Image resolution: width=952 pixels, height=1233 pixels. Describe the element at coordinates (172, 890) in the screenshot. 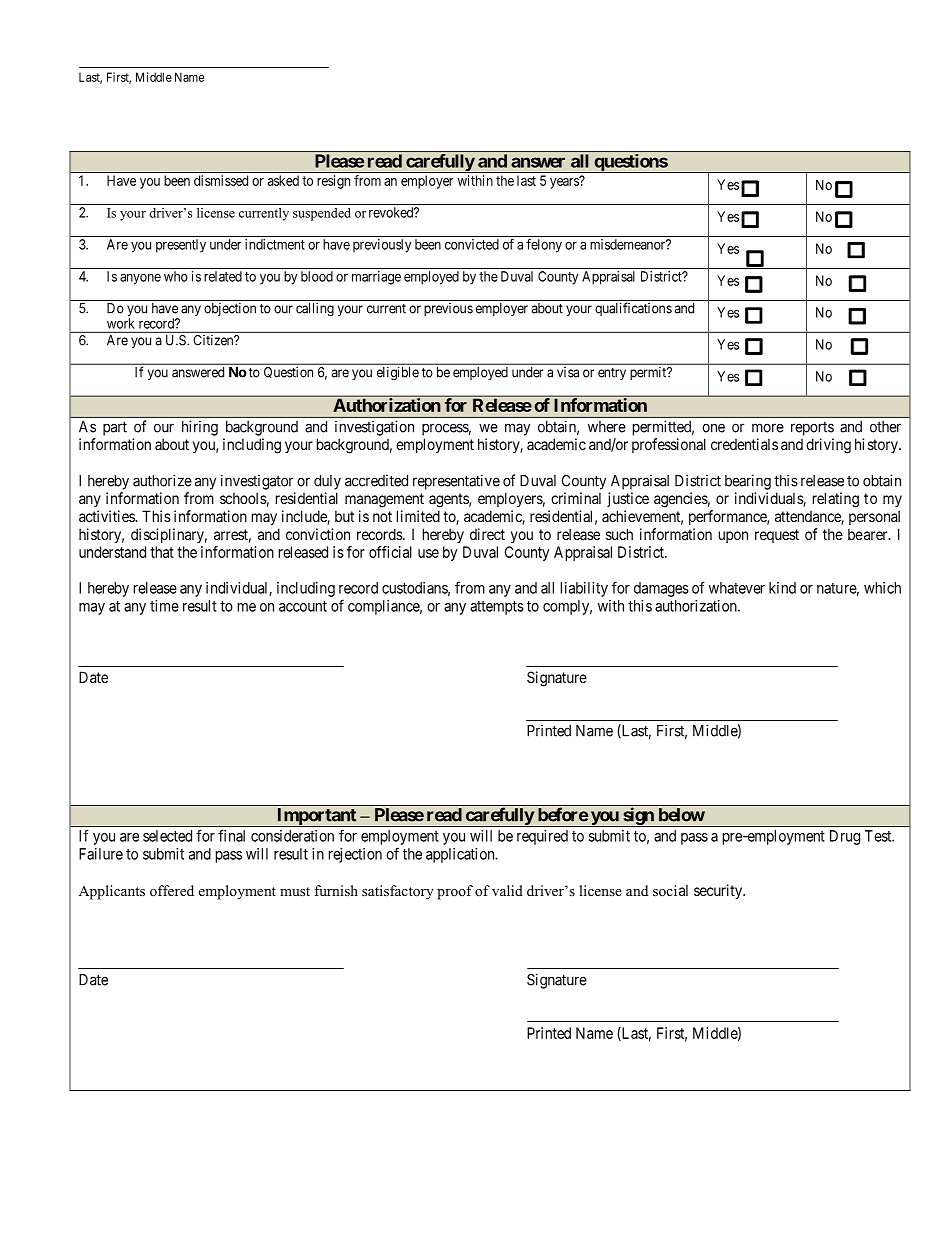

I see `offered` at that location.
